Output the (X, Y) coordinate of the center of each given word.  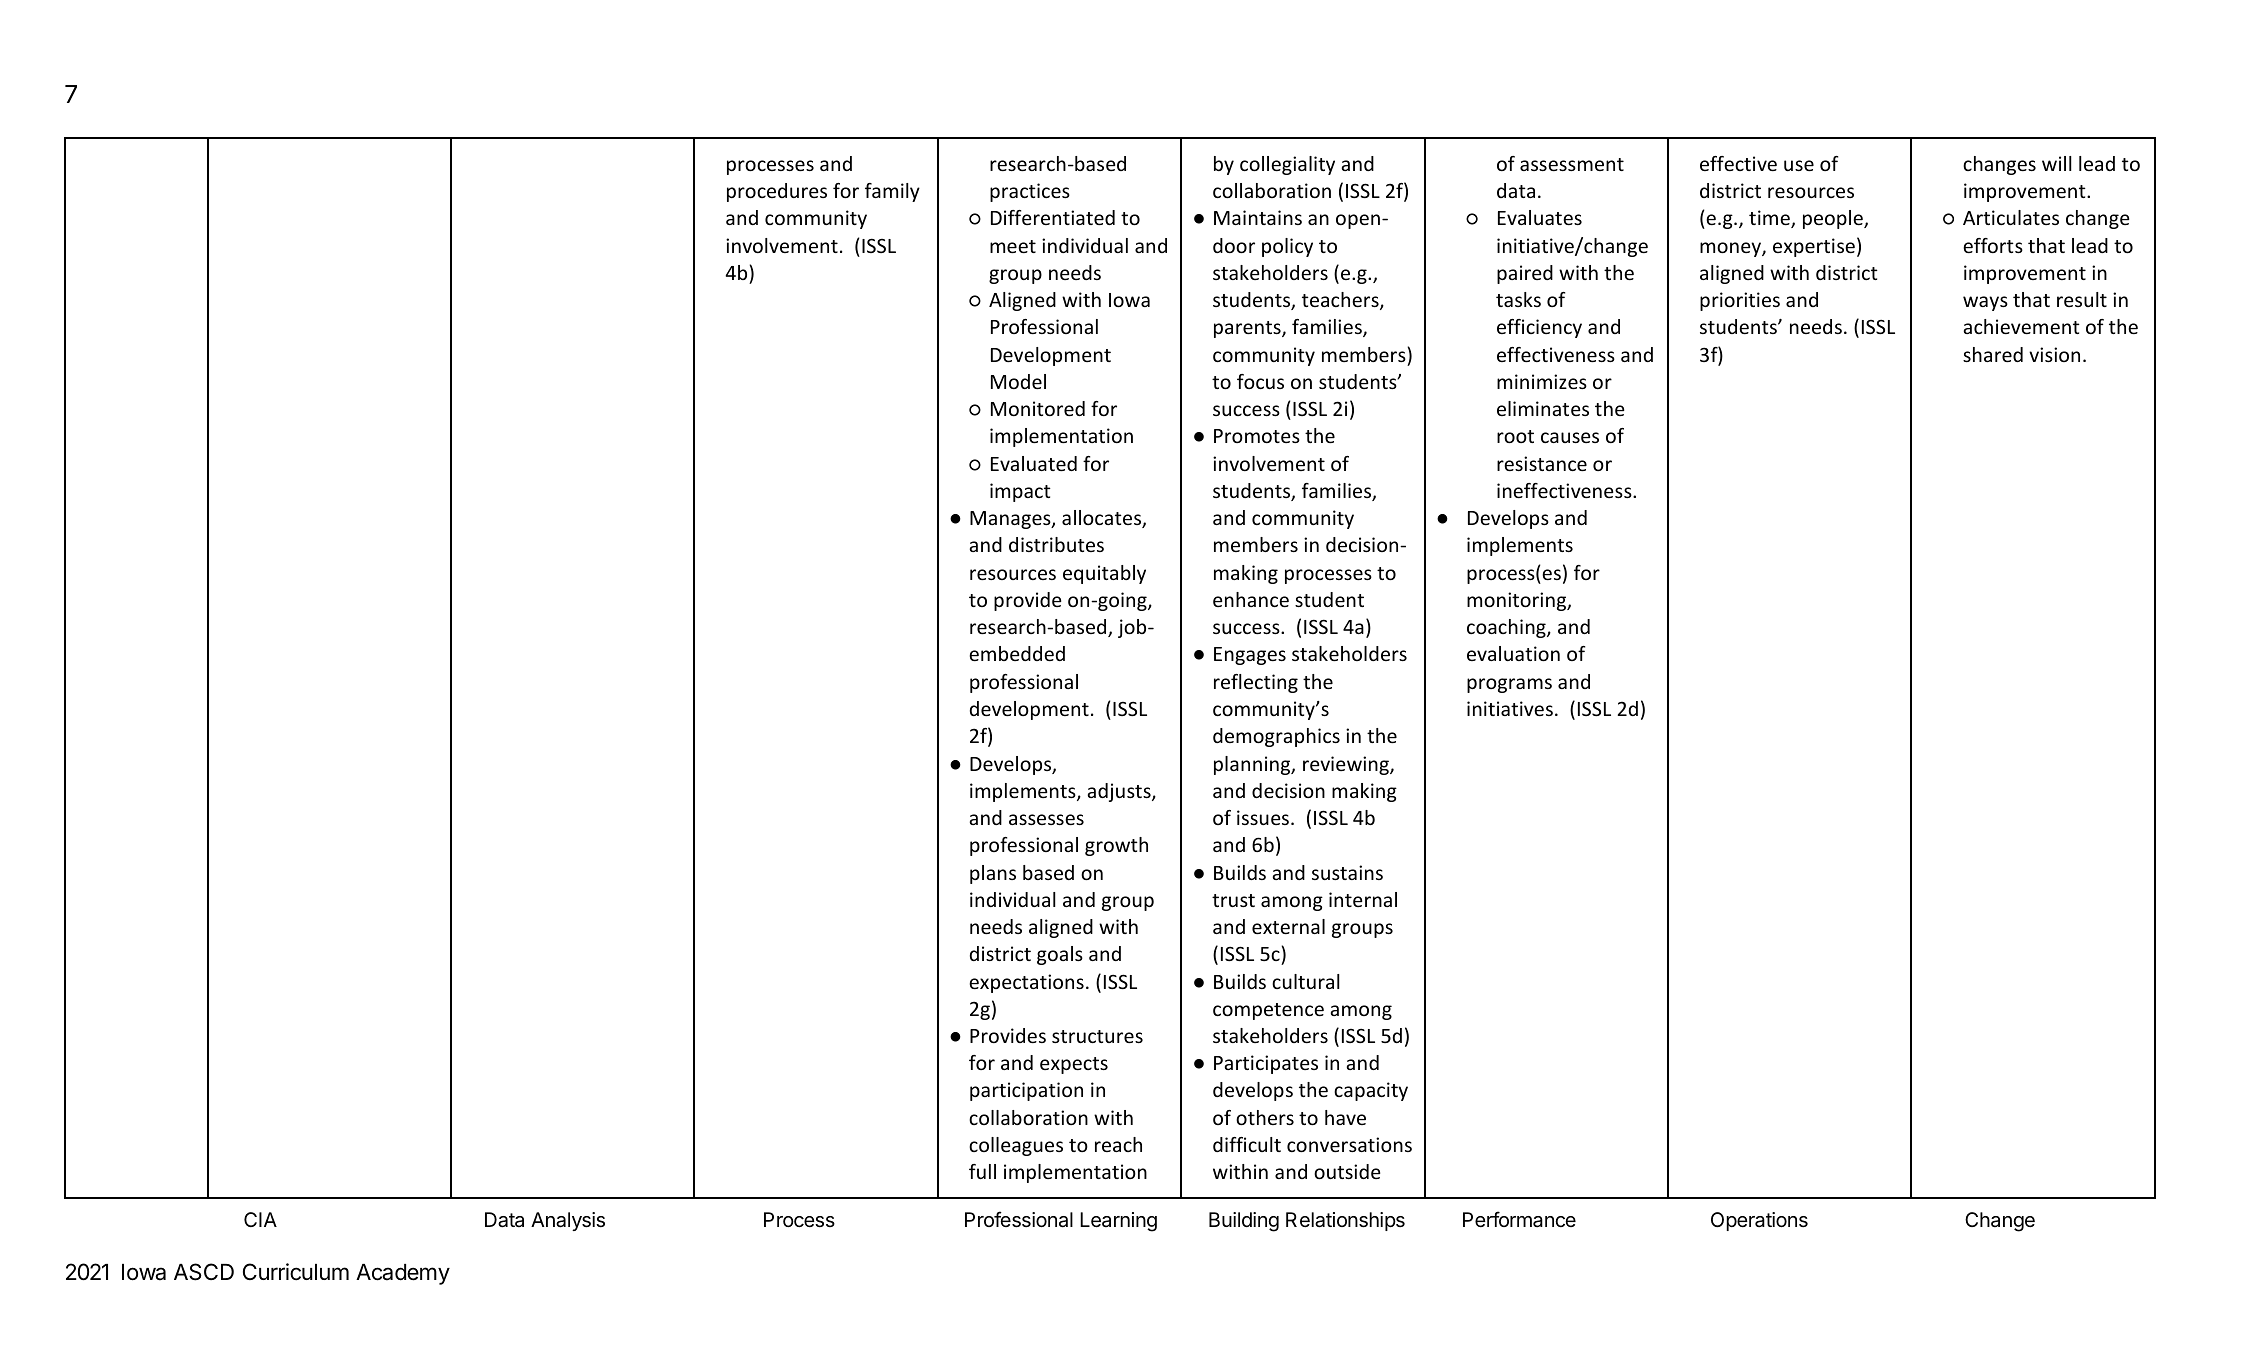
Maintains (1258, 217)
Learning (1118, 1222)
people (1834, 219)
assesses (1046, 819)
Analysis (568, 1221)
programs (1509, 685)
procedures (777, 192)
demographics (1276, 737)
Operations (1759, 1221)
